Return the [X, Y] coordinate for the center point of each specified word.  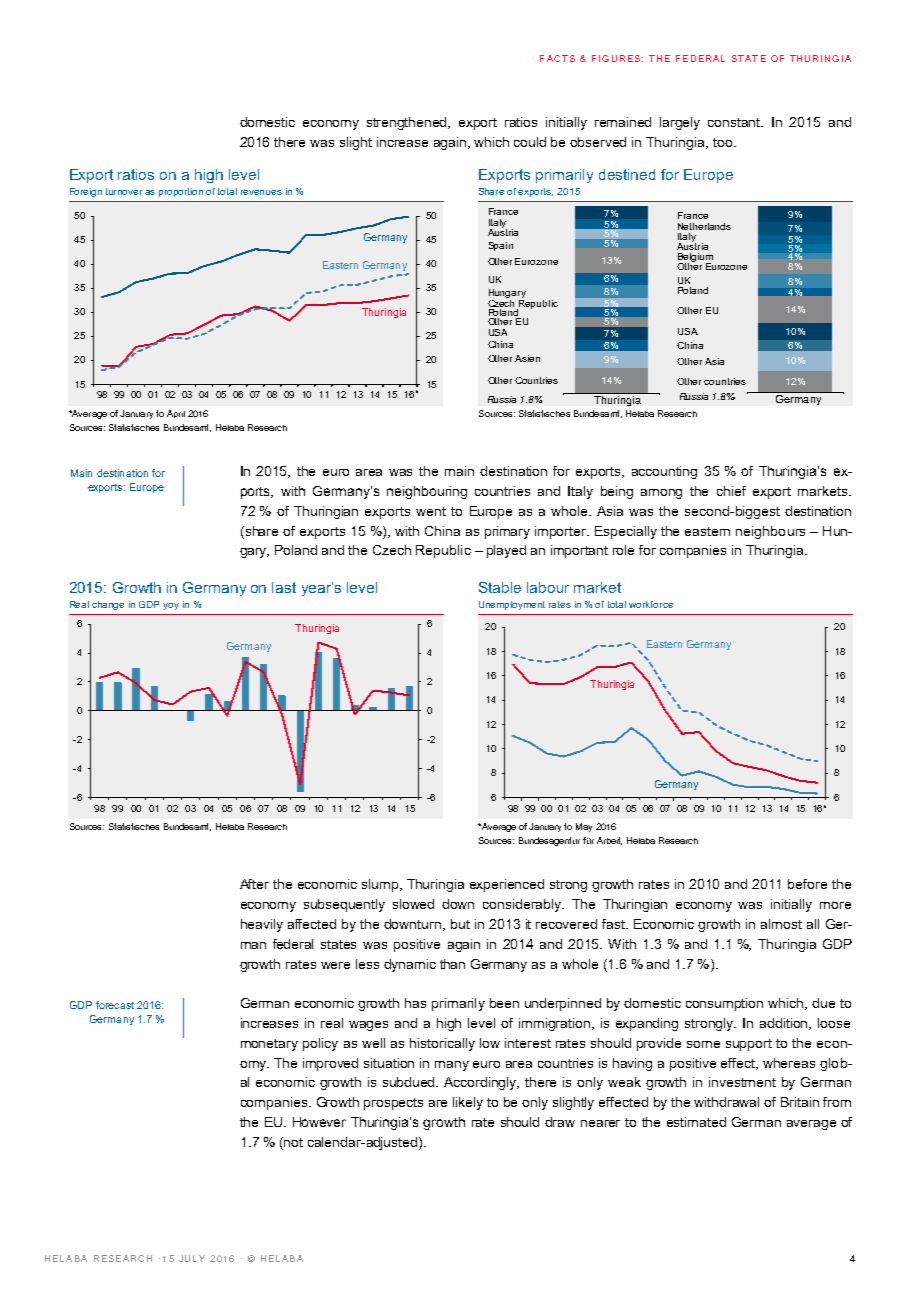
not [293, 1142]
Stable [500, 587]
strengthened [408, 123]
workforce [651, 604]
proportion [181, 192]
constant [735, 122]
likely [468, 1103]
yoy [171, 606]
